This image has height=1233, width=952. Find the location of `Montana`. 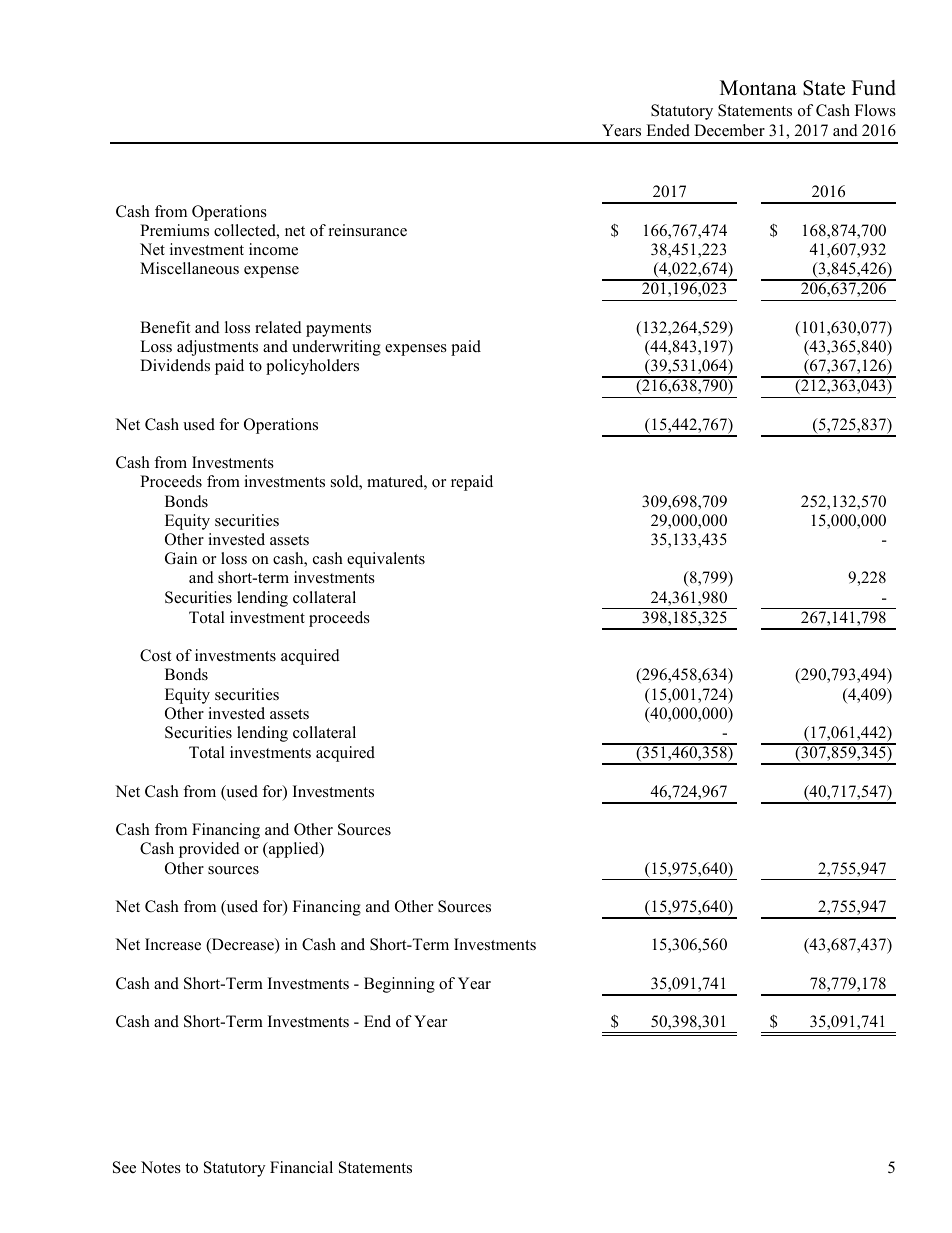

Montana is located at coordinates (758, 88).
